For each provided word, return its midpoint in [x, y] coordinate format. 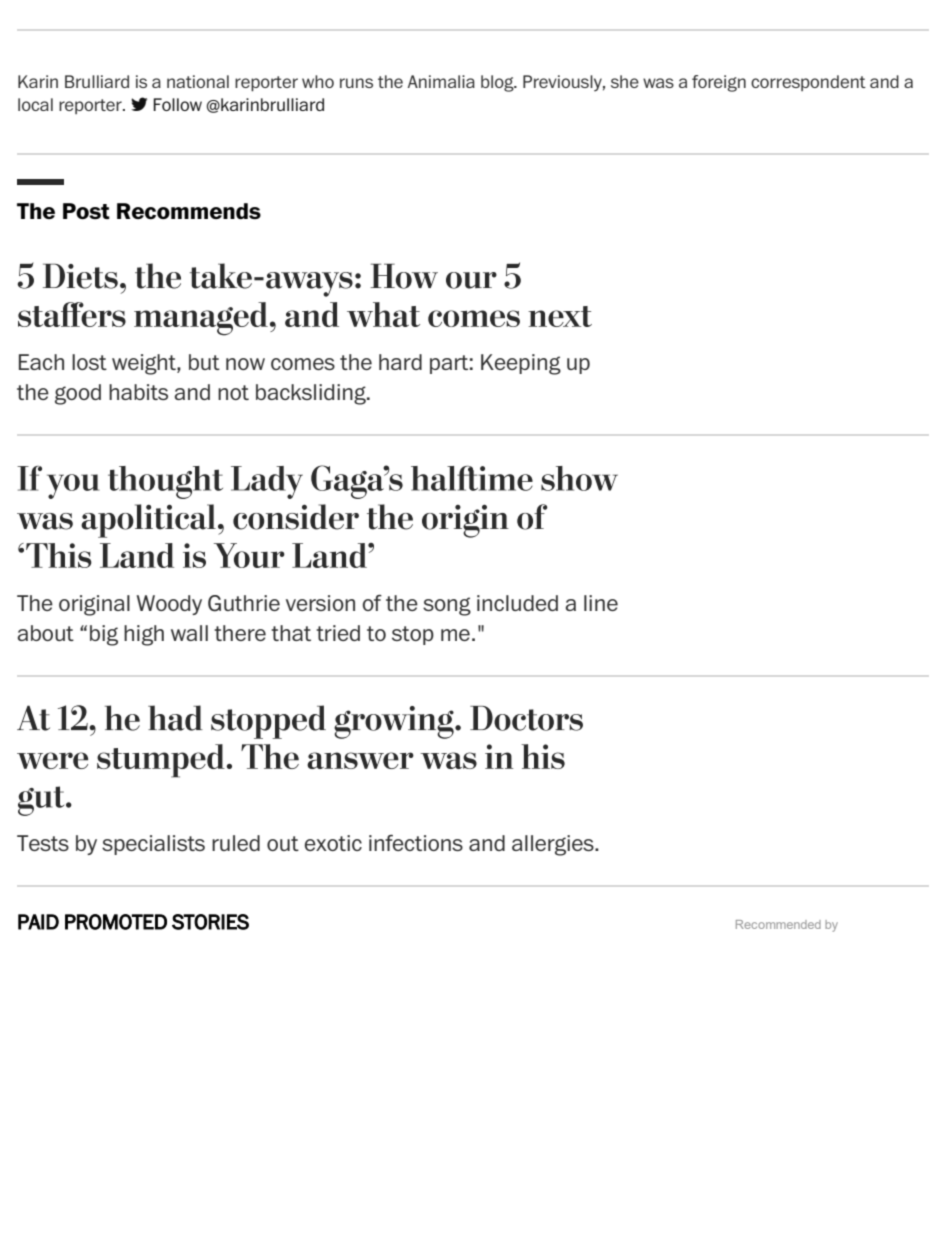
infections [416, 843]
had [175, 718]
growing [395, 722]
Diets [80, 276]
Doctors [526, 718]
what [383, 314]
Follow [177, 104]
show [579, 478]
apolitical [148, 521]
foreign [719, 83]
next [560, 316]
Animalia [441, 81]
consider [296, 517]
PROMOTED [116, 922]
